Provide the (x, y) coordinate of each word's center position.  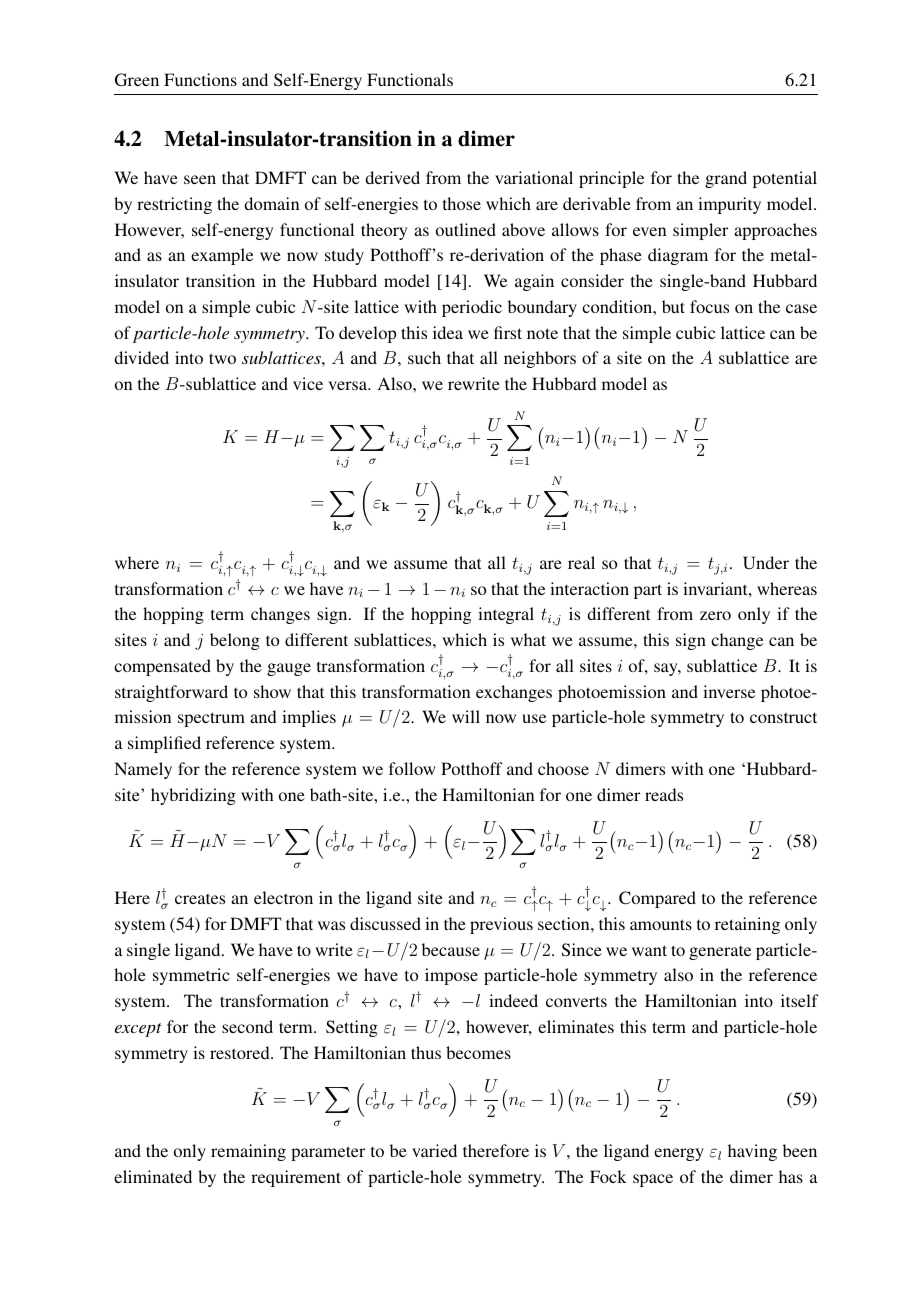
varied (434, 1150)
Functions (200, 79)
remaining (248, 1152)
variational (534, 177)
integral (506, 615)
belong (235, 641)
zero (715, 615)
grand (726, 179)
